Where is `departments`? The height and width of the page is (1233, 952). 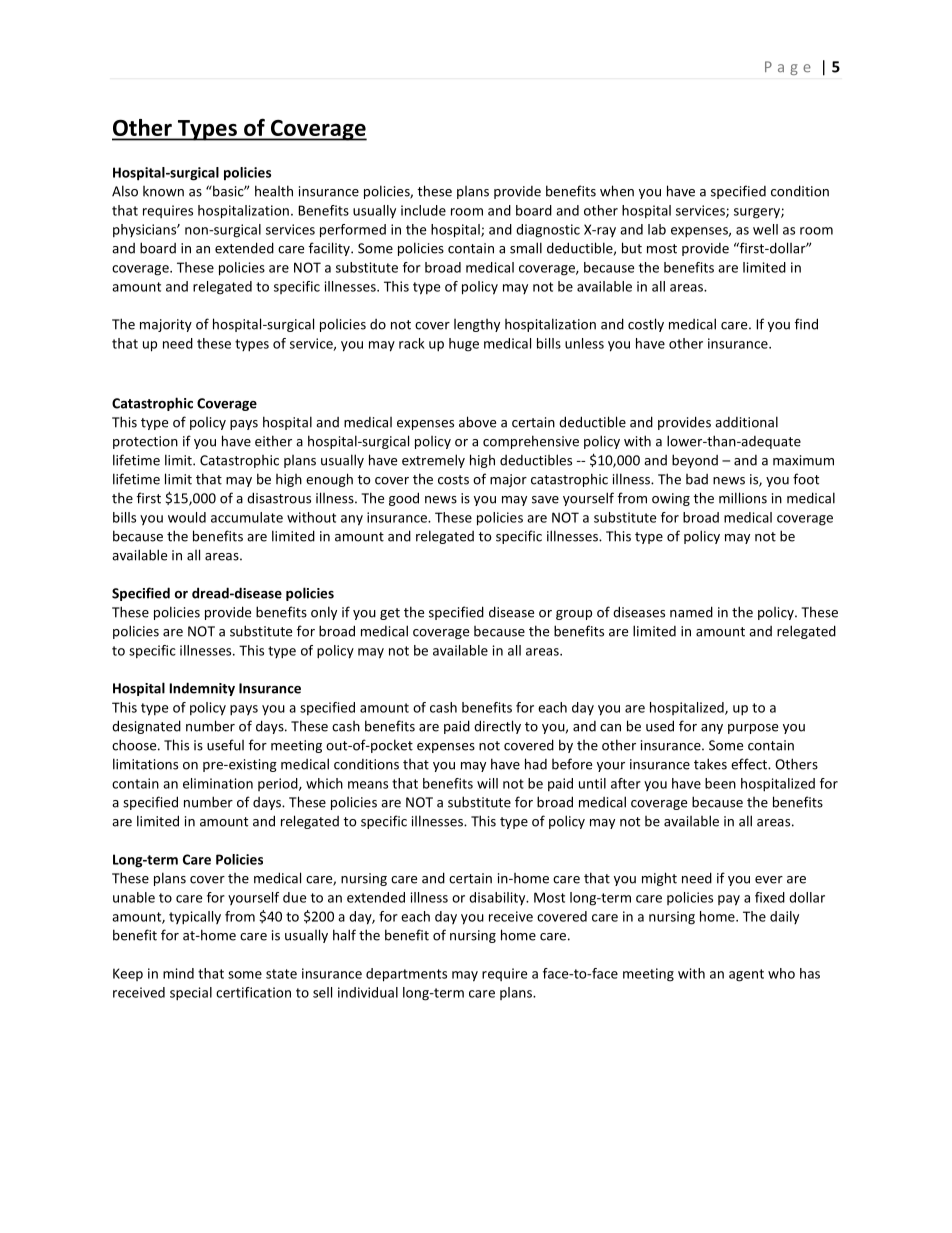 departments is located at coordinates (406, 975).
